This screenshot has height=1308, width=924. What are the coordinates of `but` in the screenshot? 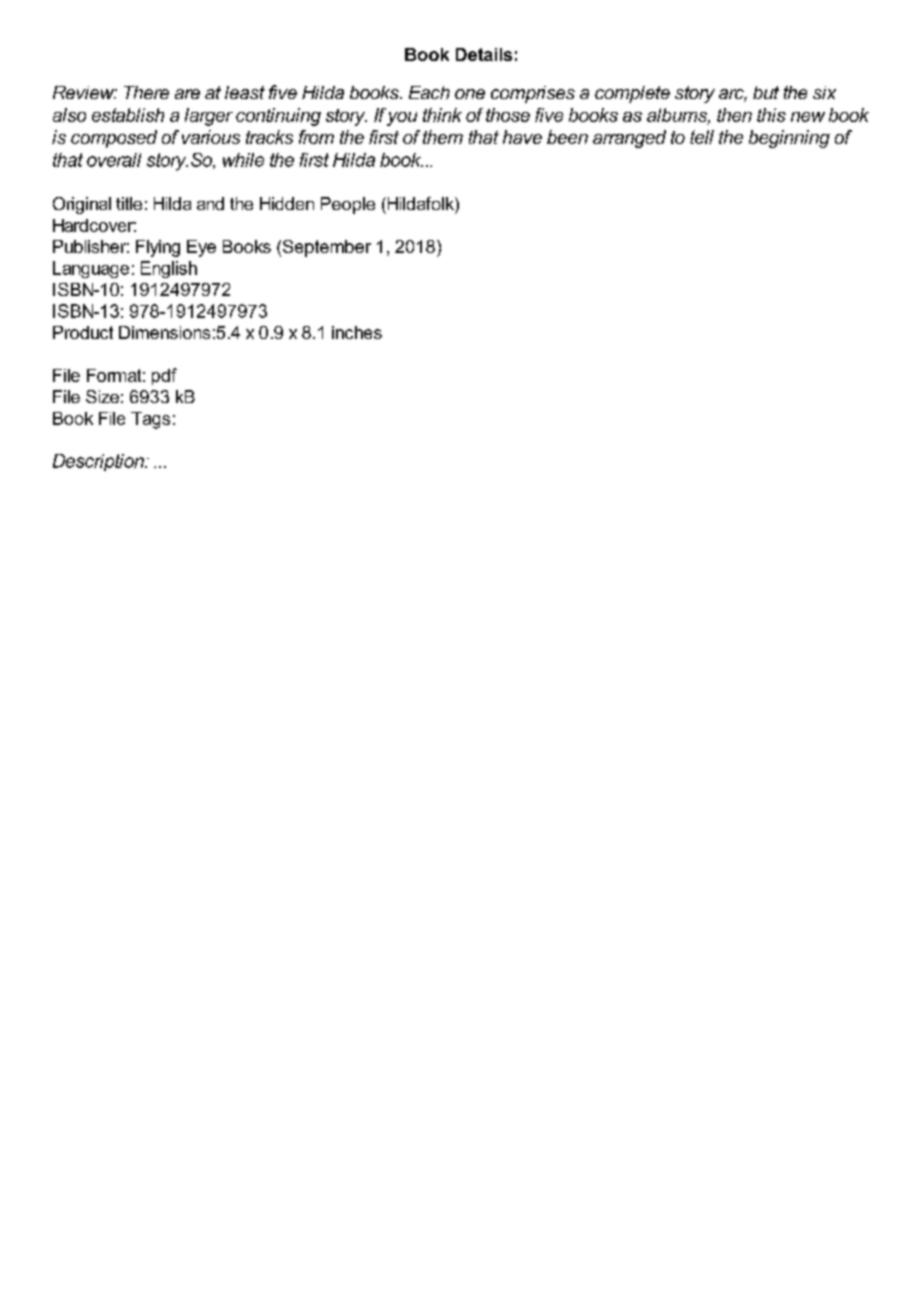 It's located at (766, 92).
